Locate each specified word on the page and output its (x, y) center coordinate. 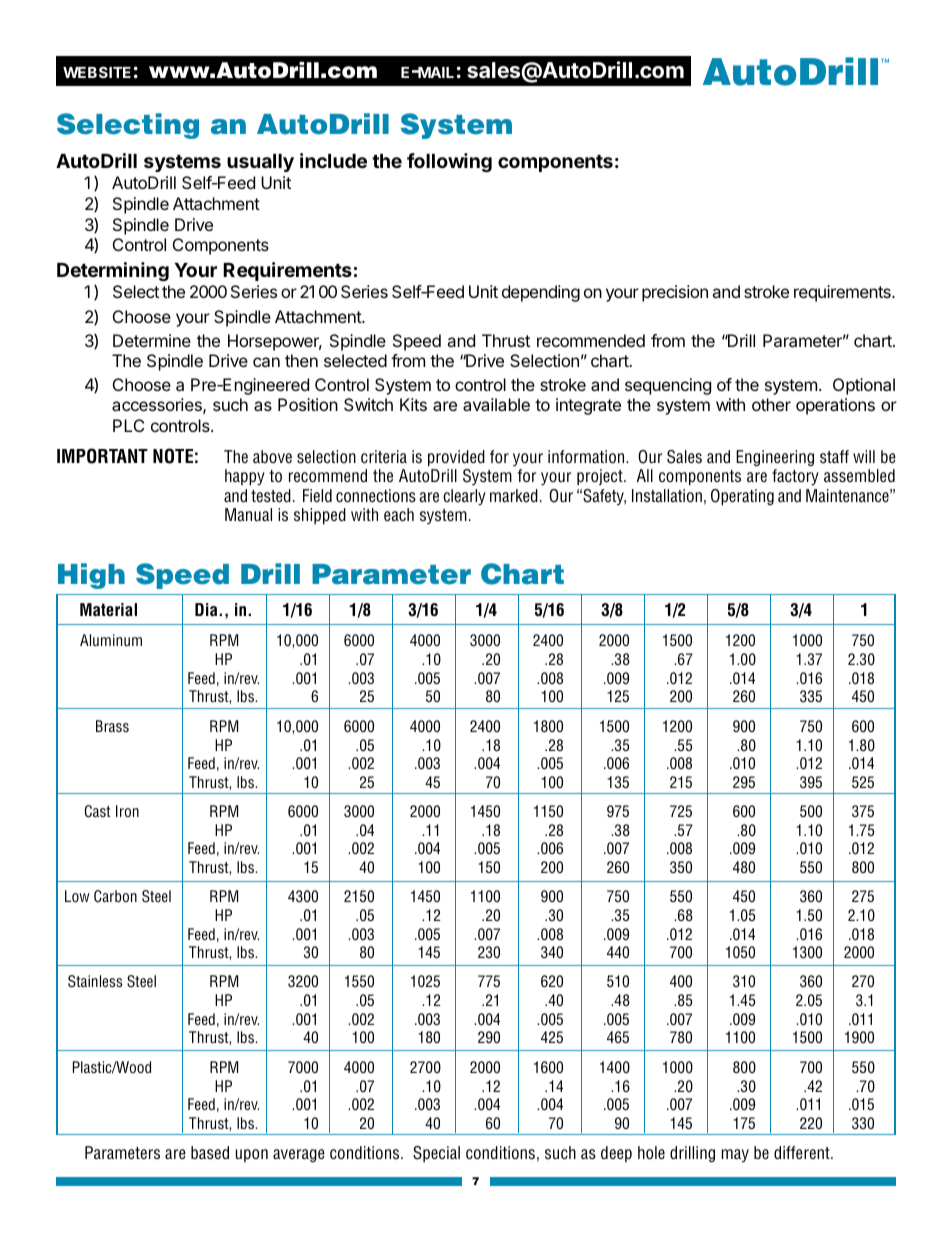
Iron (127, 811)
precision (675, 293)
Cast (98, 811)
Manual (248, 515)
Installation (667, 496)
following (449, 162)
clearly (464, 497)
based (210, 1153)
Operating (742, 497)
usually (260, 163)
